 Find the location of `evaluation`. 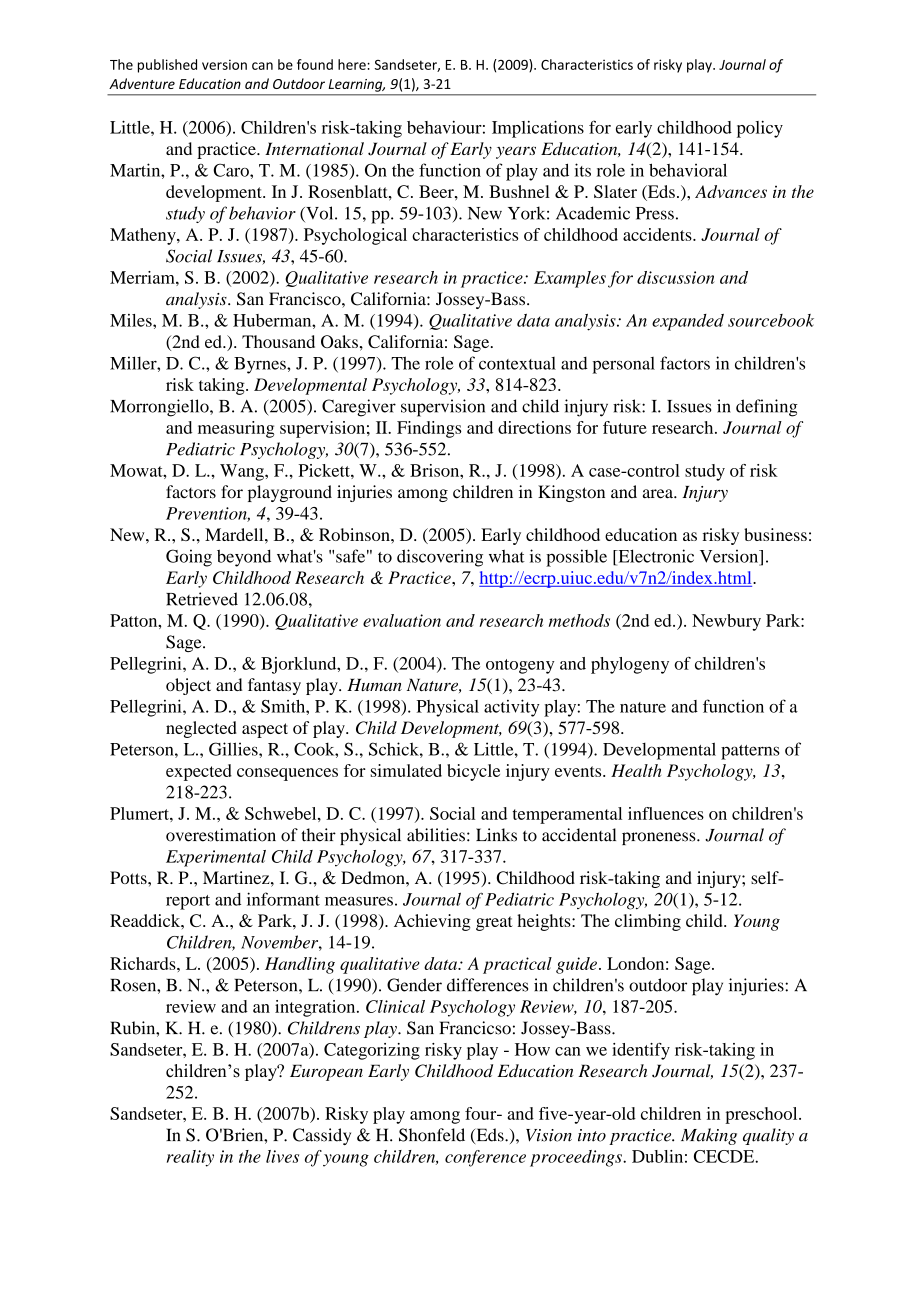

evaluation is located at coordinates (402, 620).
